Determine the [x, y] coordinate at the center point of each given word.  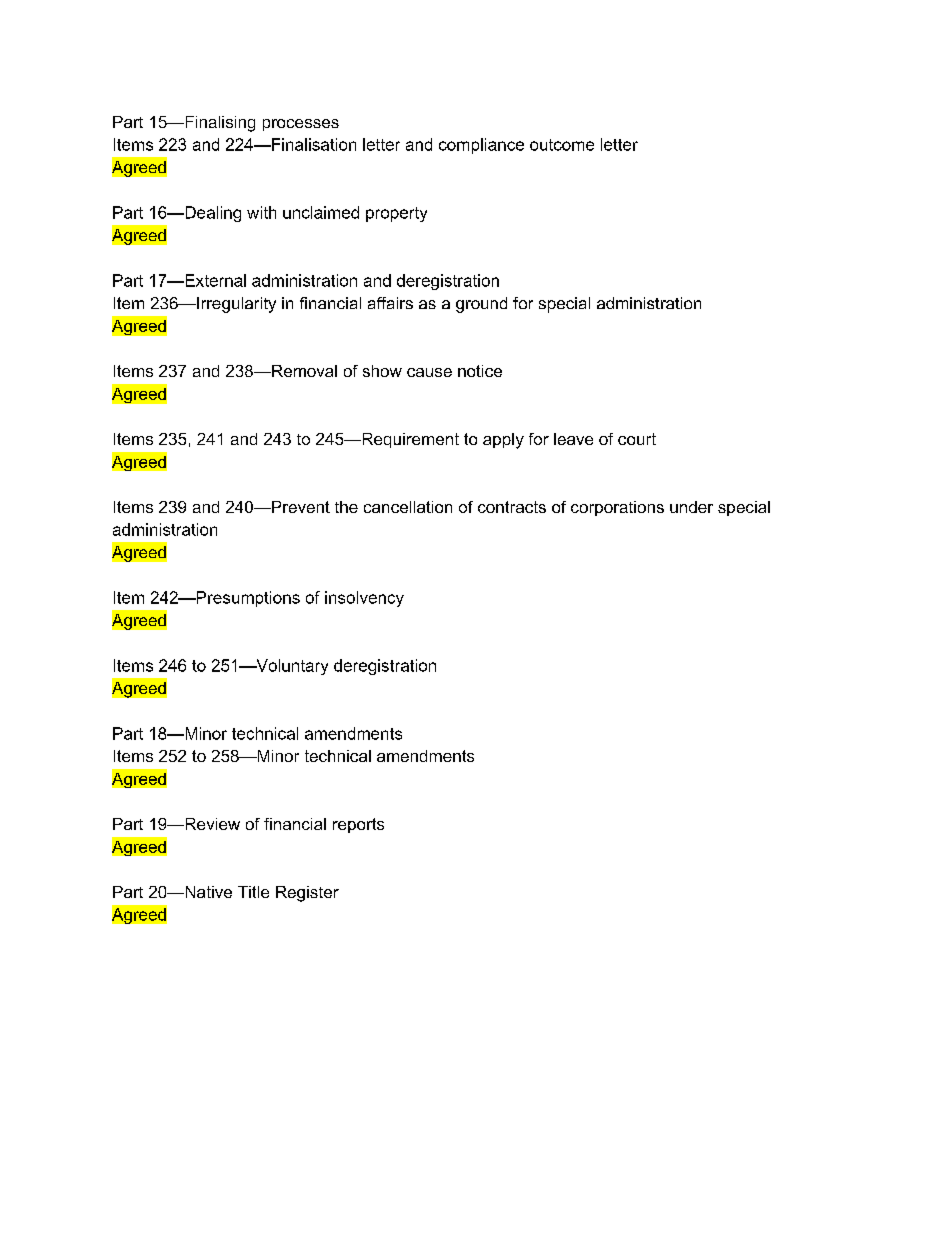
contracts [512, 507]
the [346, 507]
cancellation [408, 507]
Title [253, 892]
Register [307, 894]
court [637, 439]
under [691, 507]
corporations [617, 508]
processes [301, 125]
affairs [390, 303]
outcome [562, 145]
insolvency [364, 599]
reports [358, 825]
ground [481, 305]
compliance [481, 146]
